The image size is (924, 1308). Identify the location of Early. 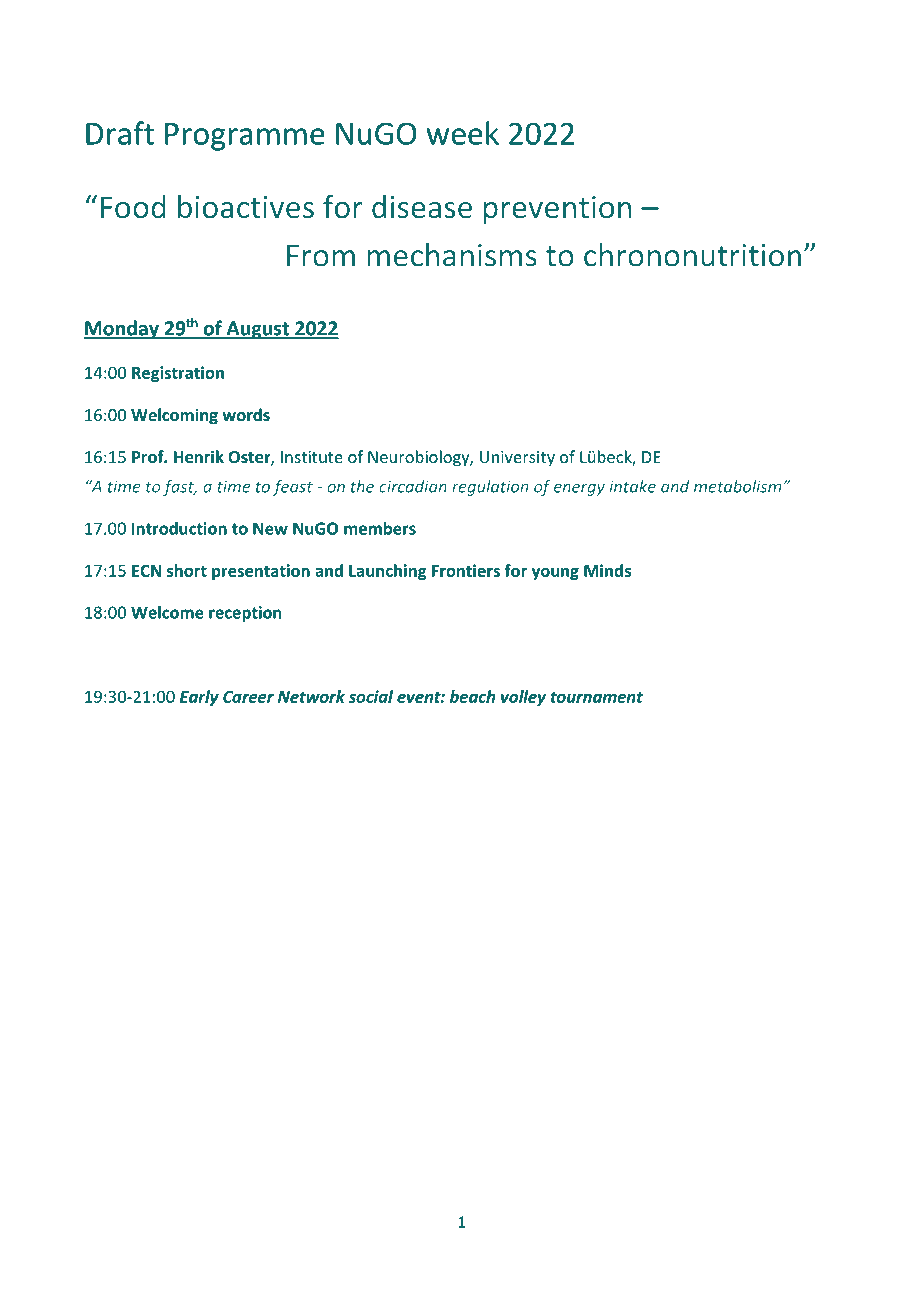
(199, 698).
